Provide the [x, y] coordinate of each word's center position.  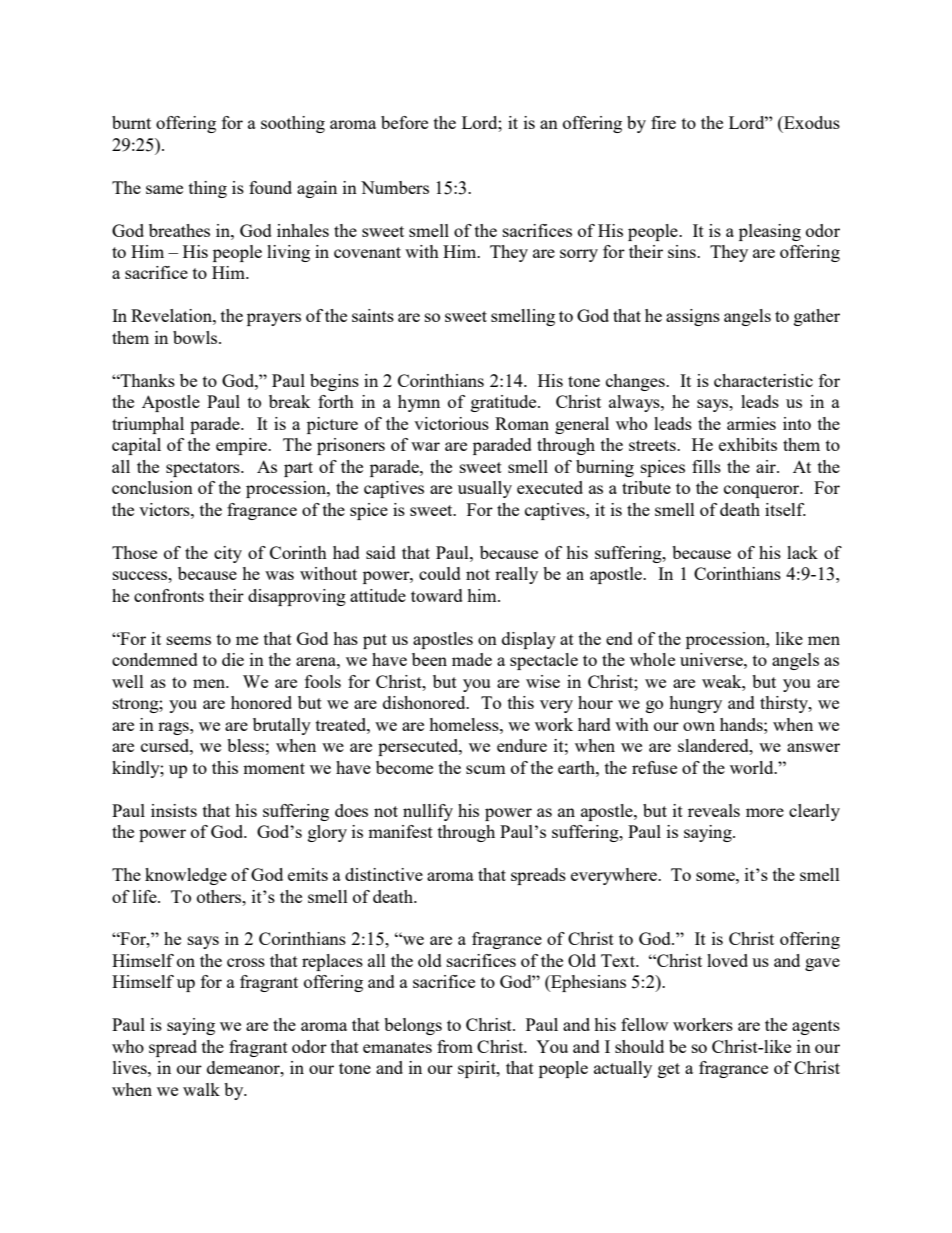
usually [485, 489]
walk [201, 1089]
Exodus [811, 122]
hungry [695, 704]
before [404, 122]
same [164, 189]
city [228, 554]
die [233, 659]
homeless [465, 724]
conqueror [763, 491]
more [765, 812]
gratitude [505, 403]
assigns [693, 317]
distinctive [384, 874]
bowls [196, 337]
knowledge [186, 876]
